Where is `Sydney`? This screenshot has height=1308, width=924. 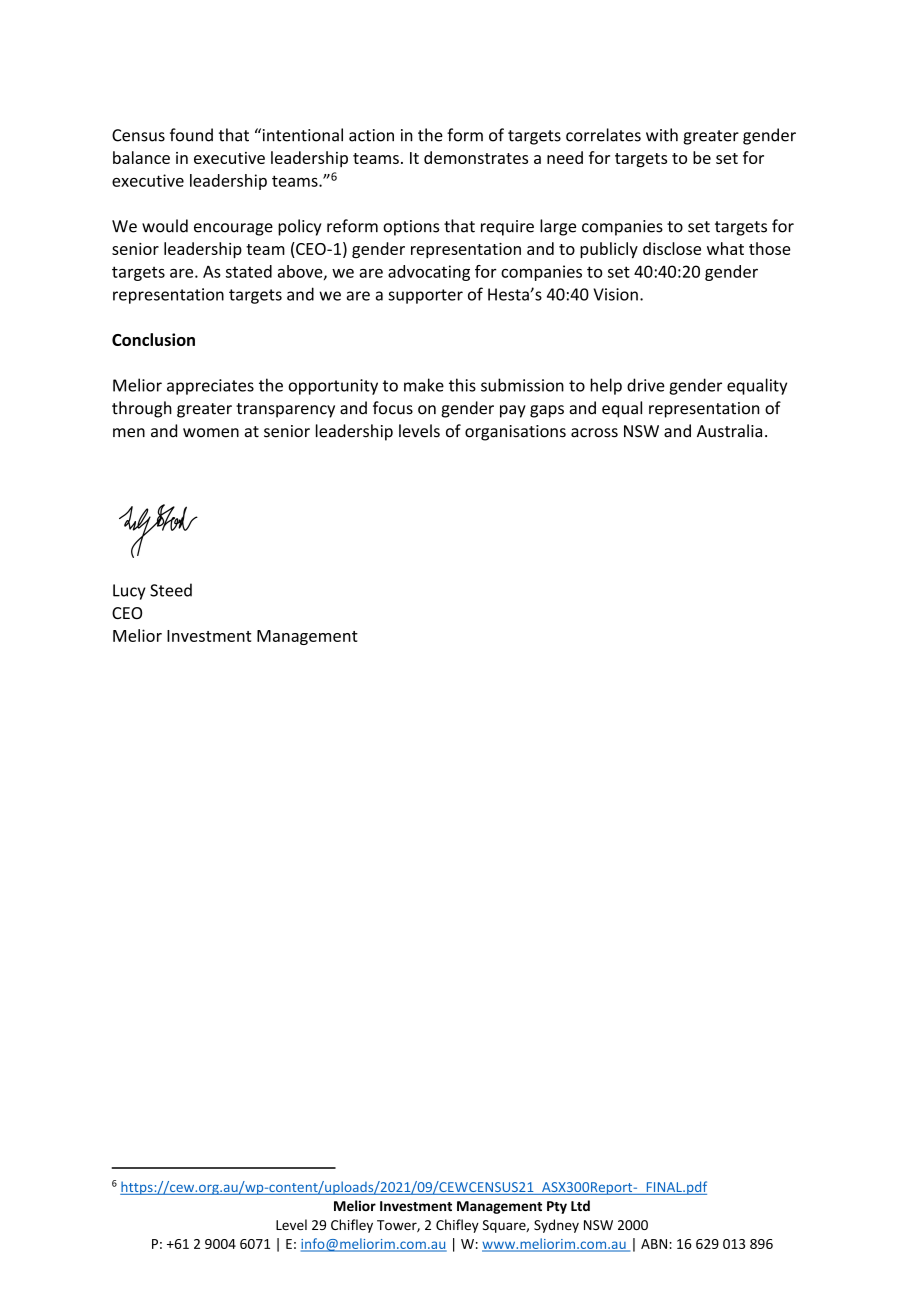
Sydney is located at coordinates (556, 1226).
